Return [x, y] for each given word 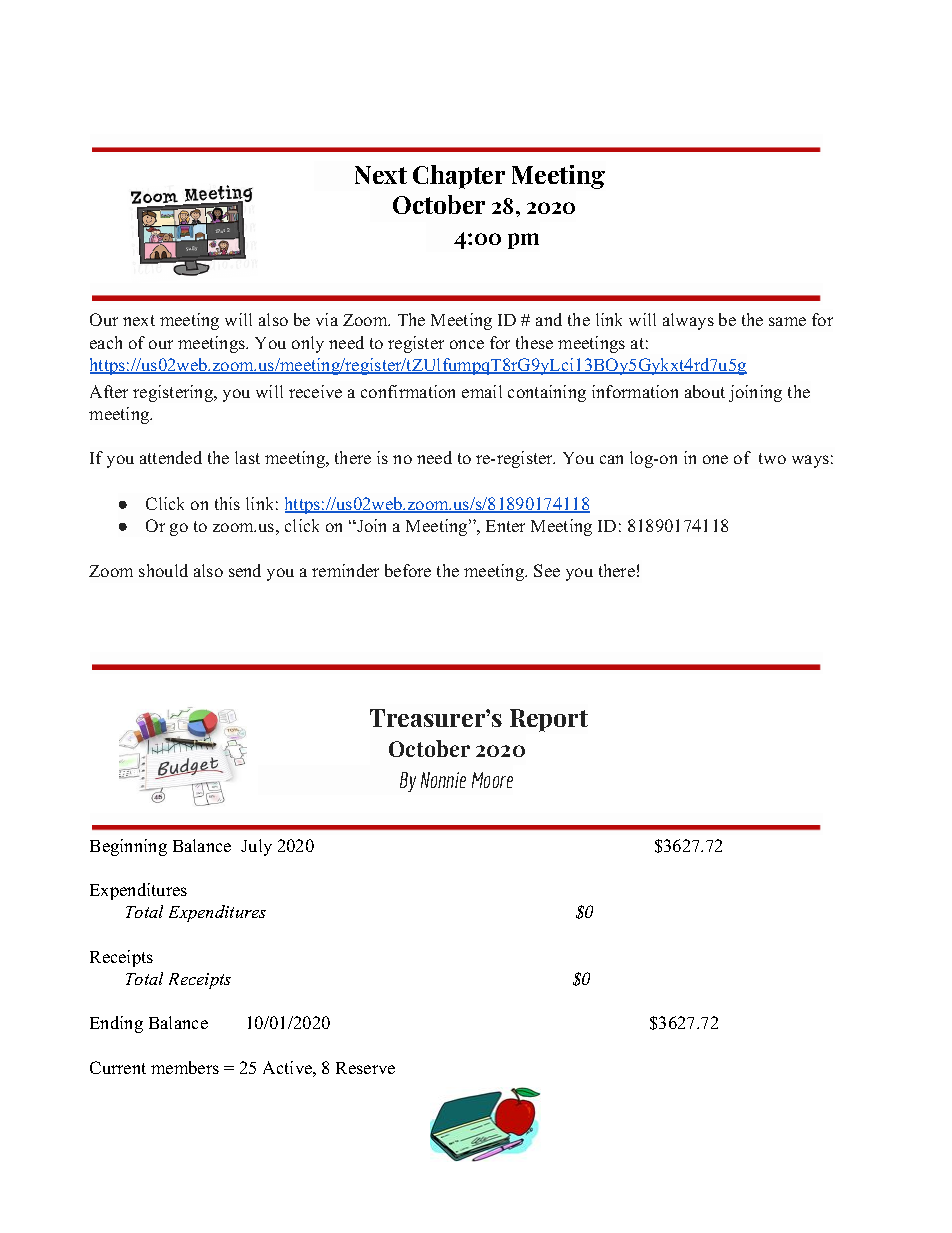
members [185, 1067]
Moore [492, 780]
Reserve [365, 1068]
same [787, 321]
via [327, 319]
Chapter [459, 177]
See [547, 570]
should [163, 570]
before [408, 570]
